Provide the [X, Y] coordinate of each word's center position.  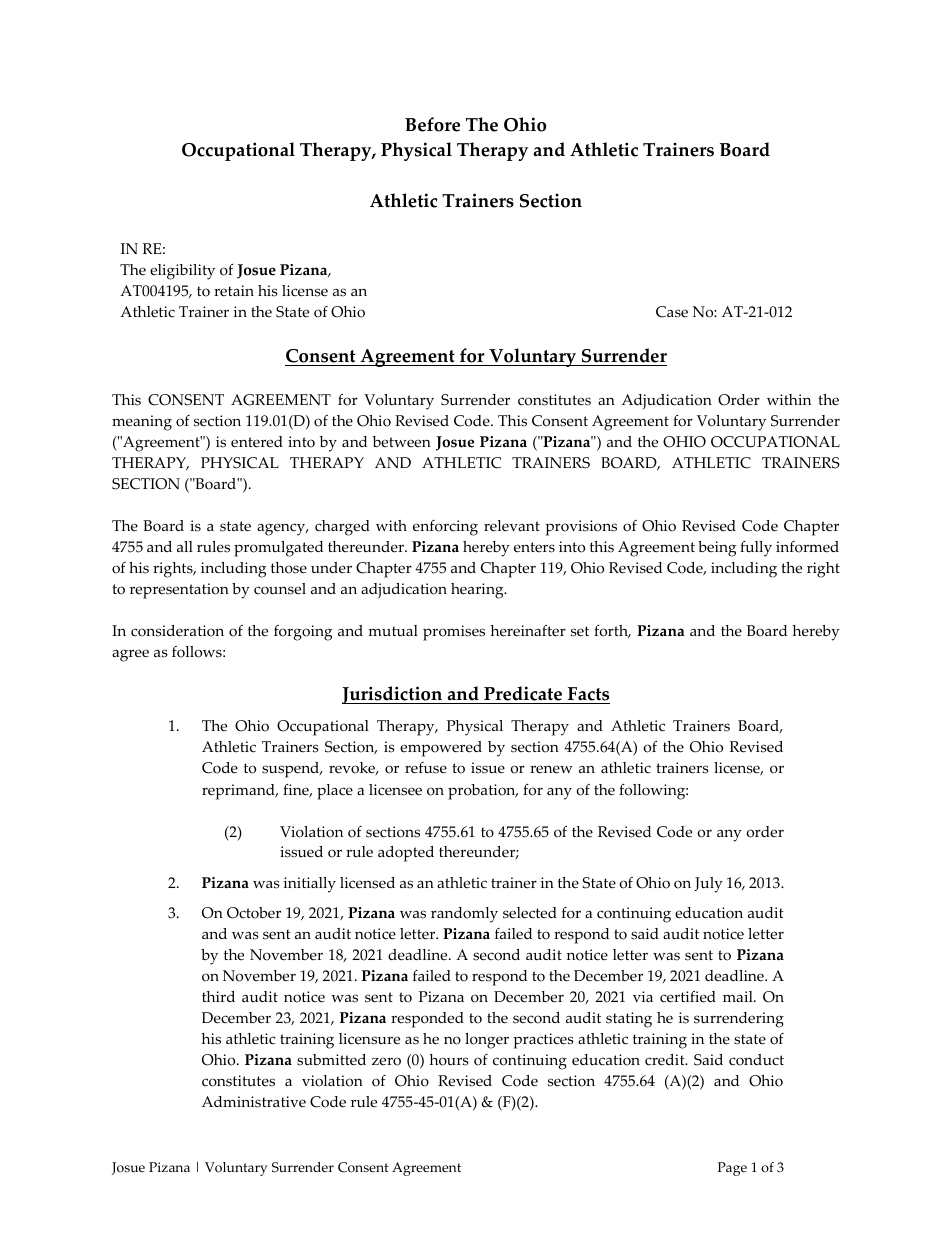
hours [449, 1060]
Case [672, 312]
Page [732, 1169]
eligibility [182, 272]
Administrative [254, 1102]
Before [432, 124]
